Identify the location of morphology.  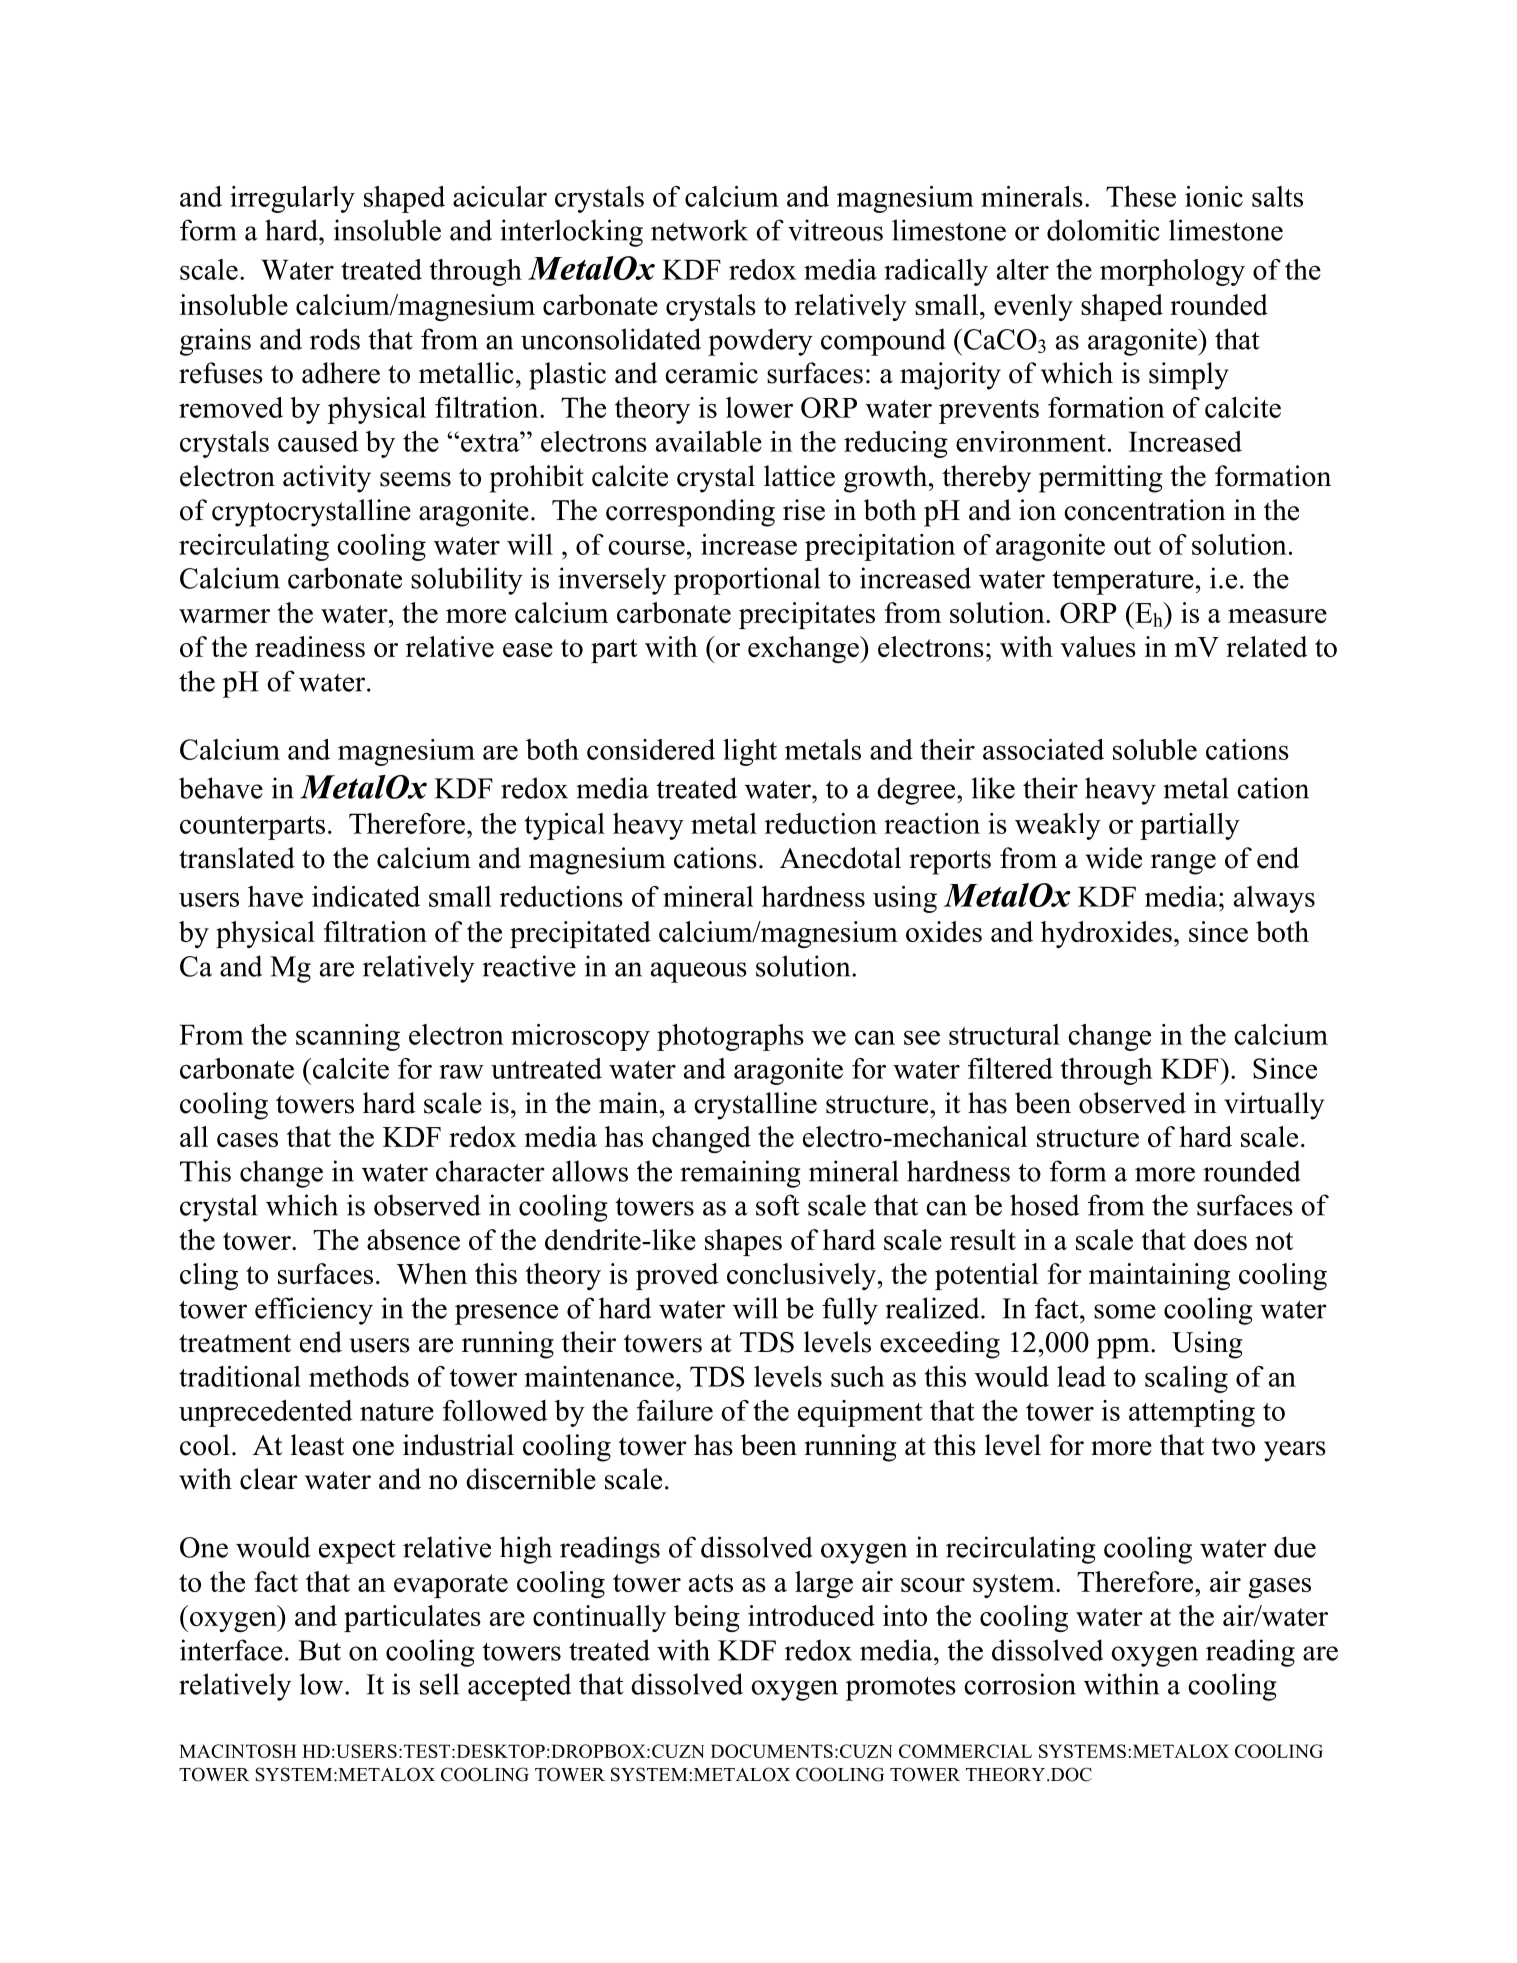
(1172, 272).
